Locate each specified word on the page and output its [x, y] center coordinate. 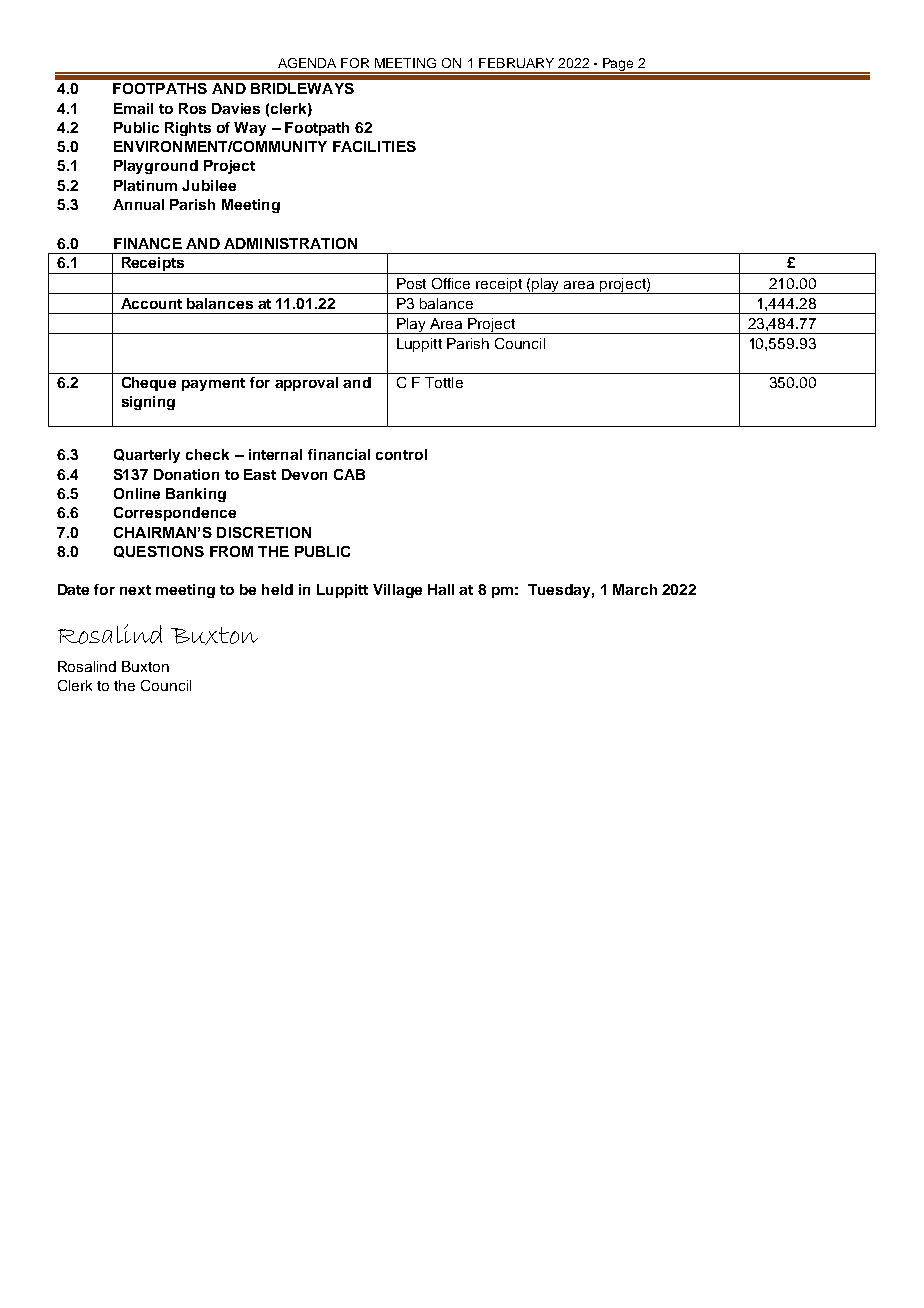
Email [133, 108]
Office [451, 283]
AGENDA [307, 63]
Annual [138, 204]
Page [619, 66]
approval [306, 384]
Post [411, 283]
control [401, 454]
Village [397, 591]
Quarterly [147, 456]
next [135, 590]
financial [339, 454]
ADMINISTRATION [290, 243]
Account [151, 303]
